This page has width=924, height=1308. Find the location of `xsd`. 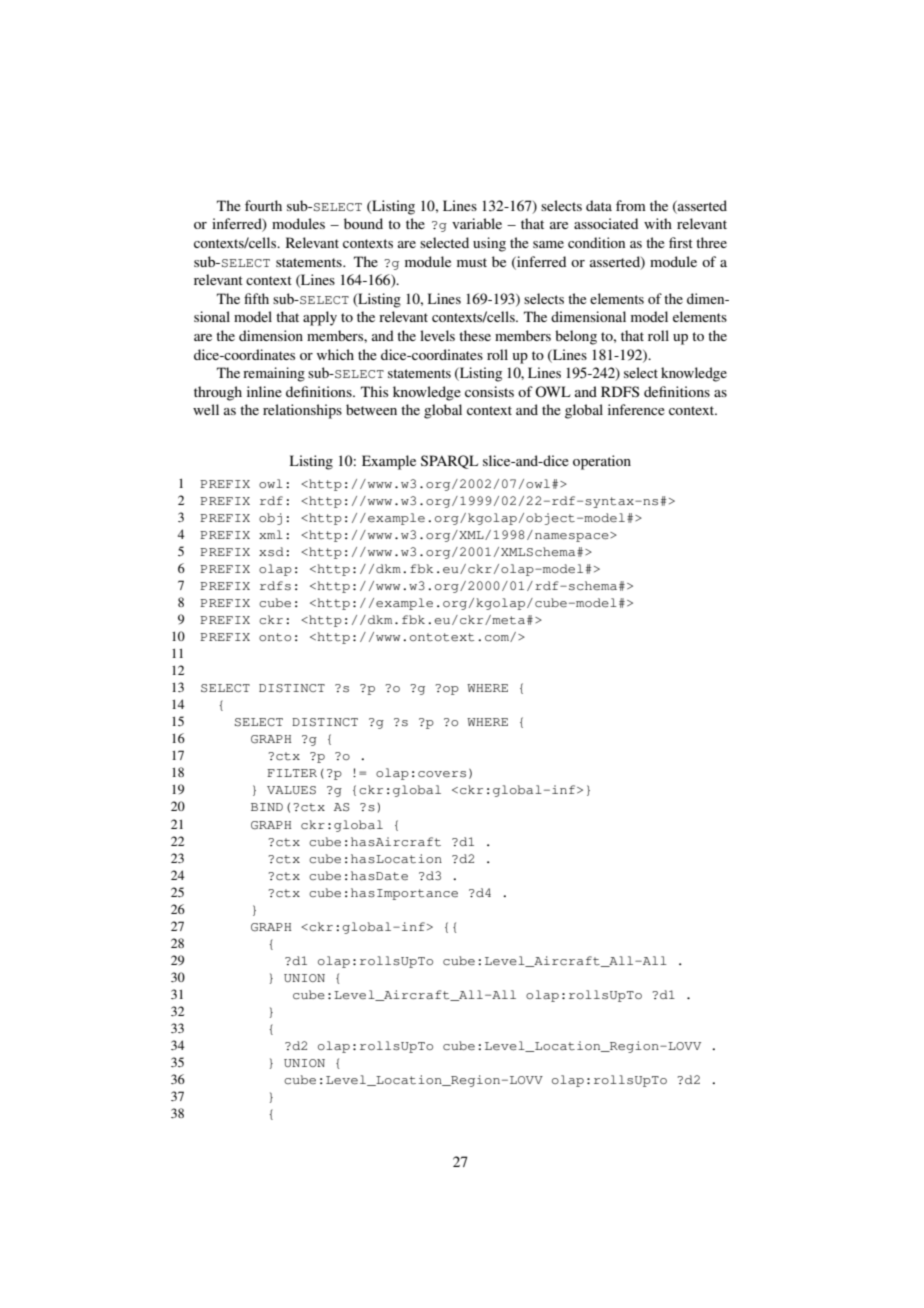

xsd is located at coordinates (271, 551).
